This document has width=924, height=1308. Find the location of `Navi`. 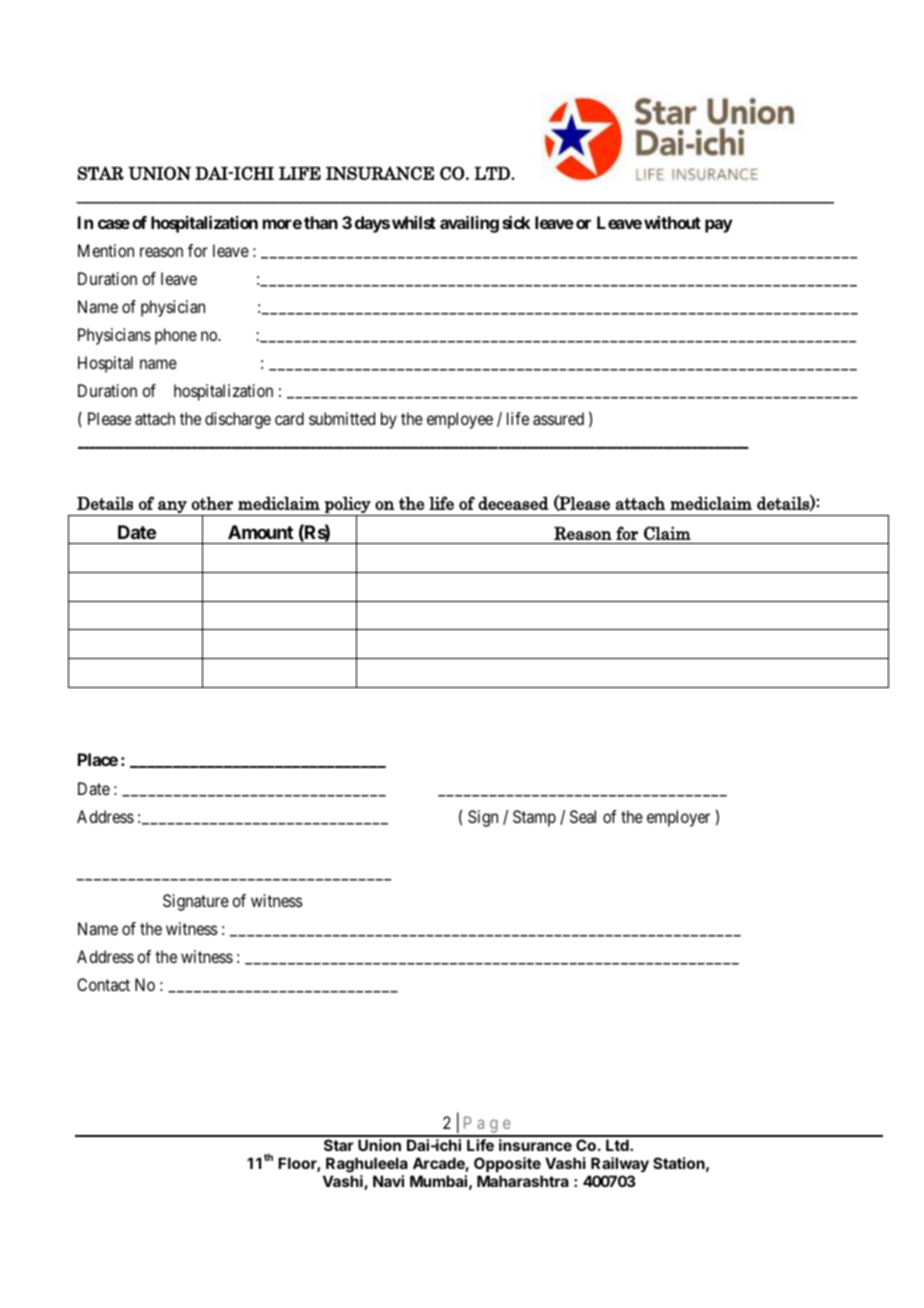

Navi is located at coordinates (388, 1181).
